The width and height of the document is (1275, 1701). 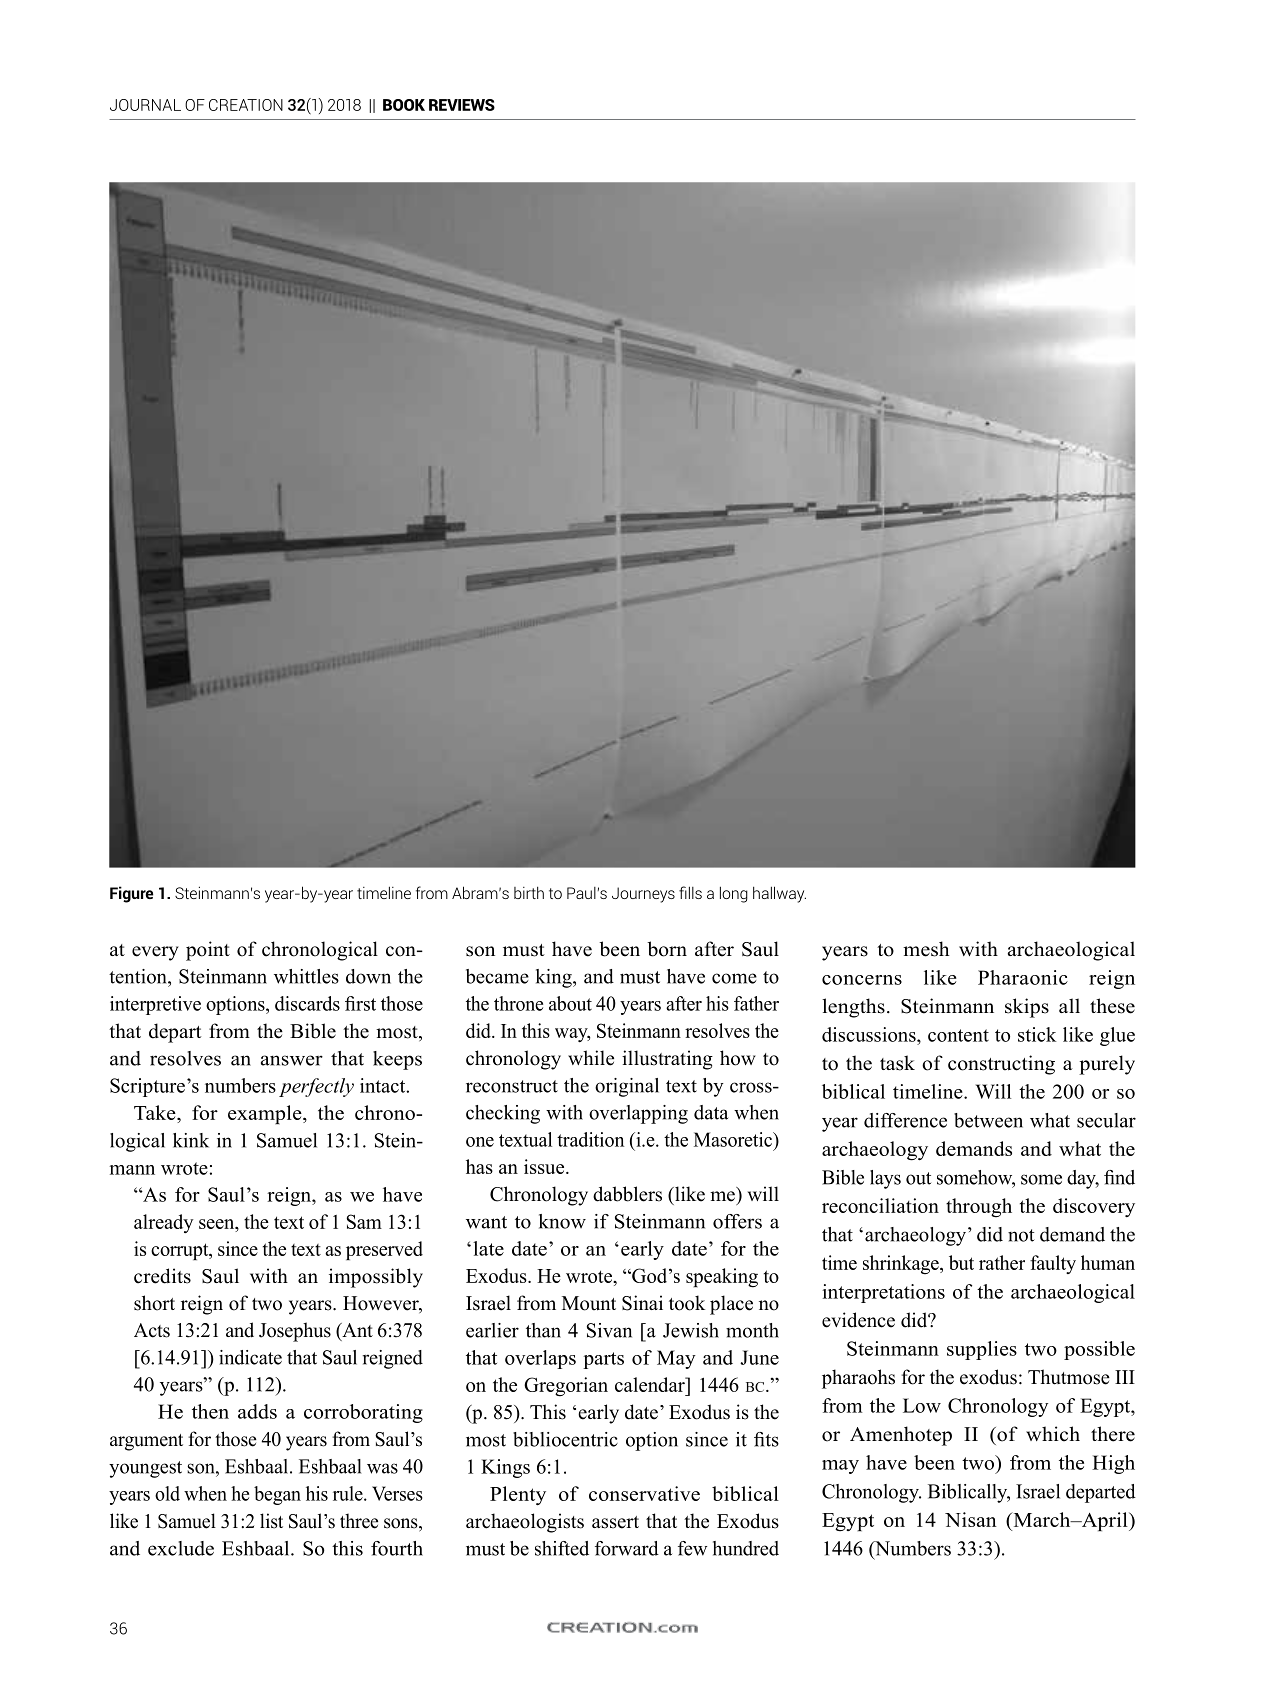 What do you see at coordinates (591, 1058) in the document?
I see `while` at bounding box center [591, 1058].
